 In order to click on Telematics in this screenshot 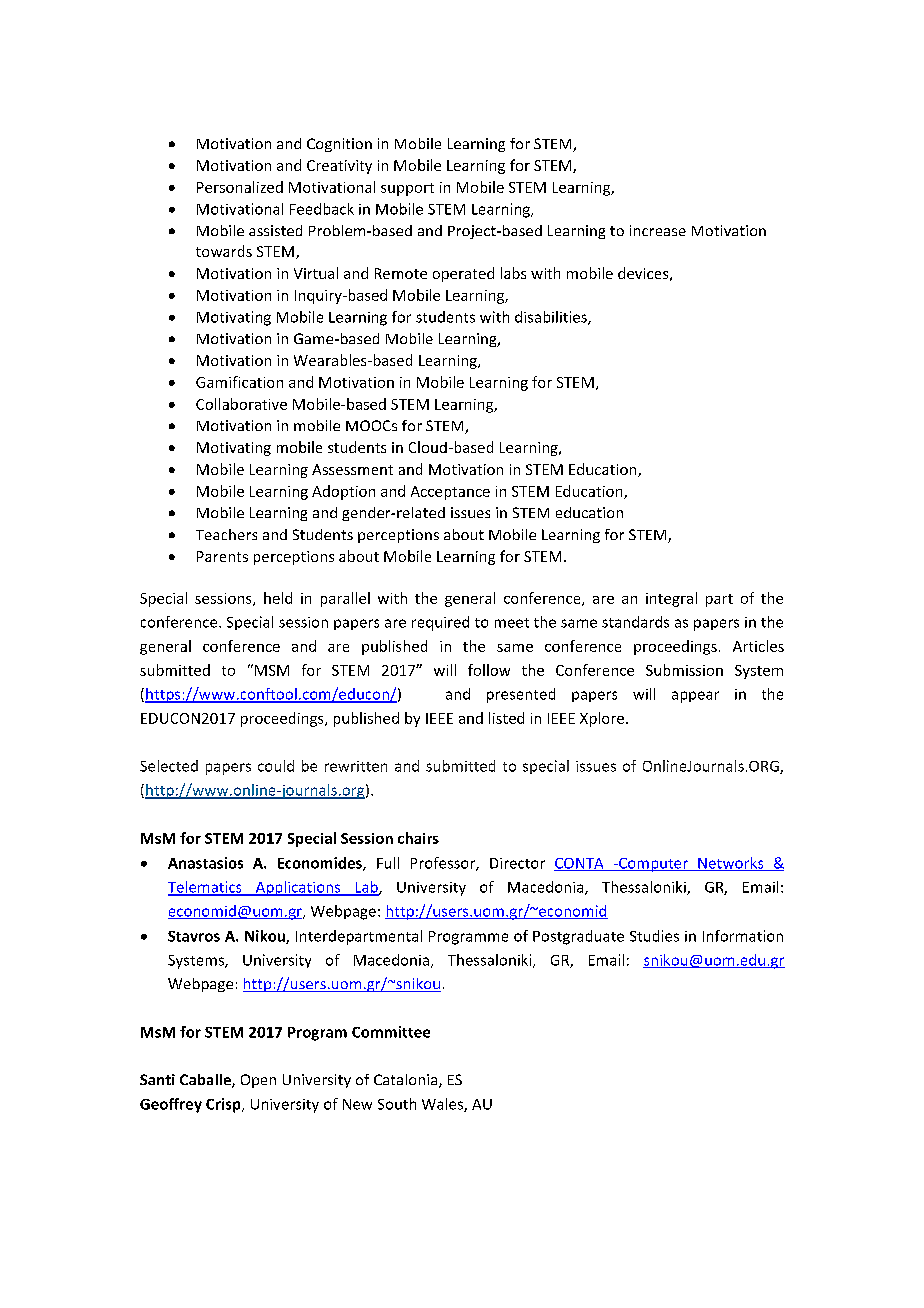, I will do `click(206, 888)`.
